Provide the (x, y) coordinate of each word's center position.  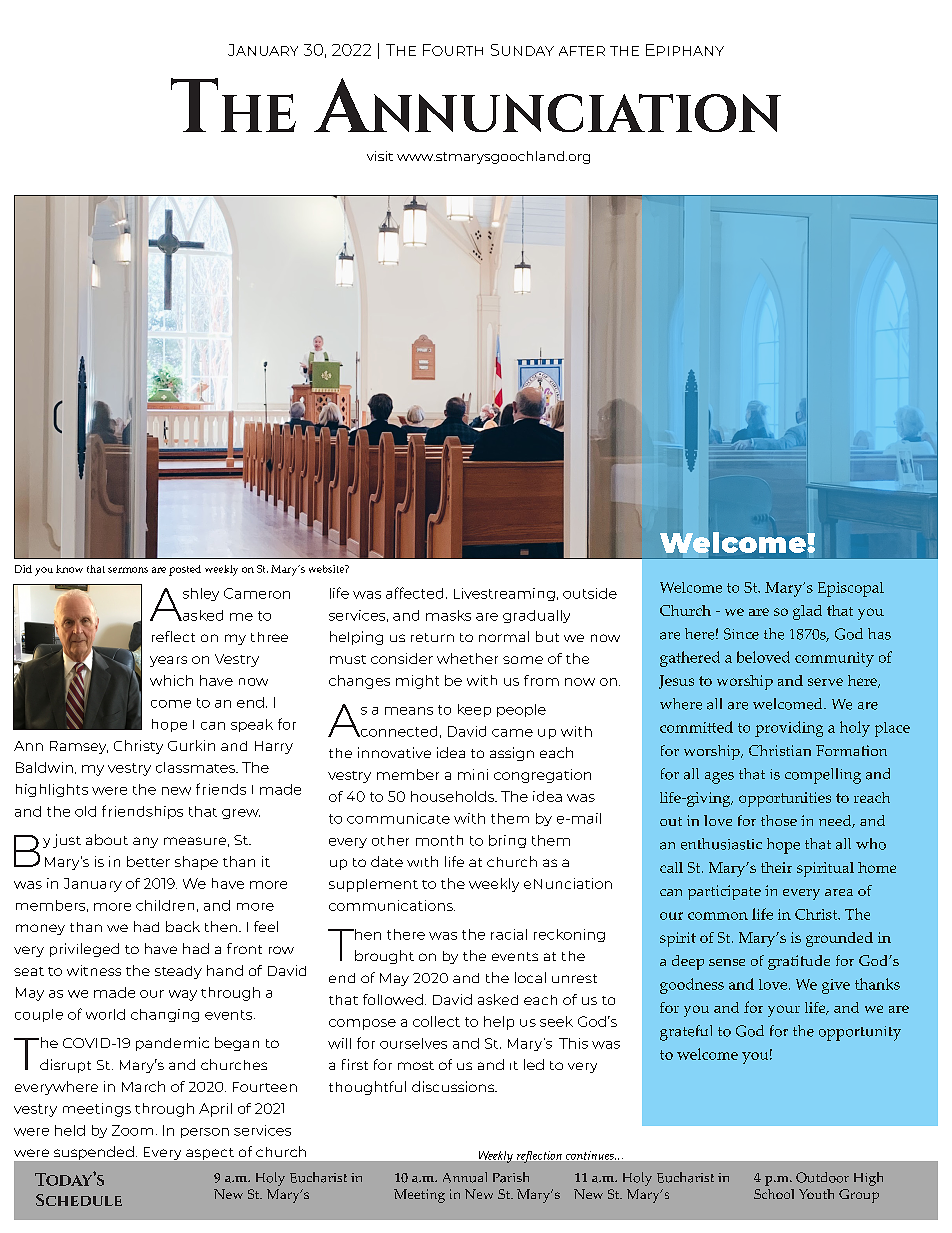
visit (380, 156)
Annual (465, 1177)
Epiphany (685, 50)
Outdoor (822, 1177)
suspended (94, 1153)
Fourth (453, 50)
